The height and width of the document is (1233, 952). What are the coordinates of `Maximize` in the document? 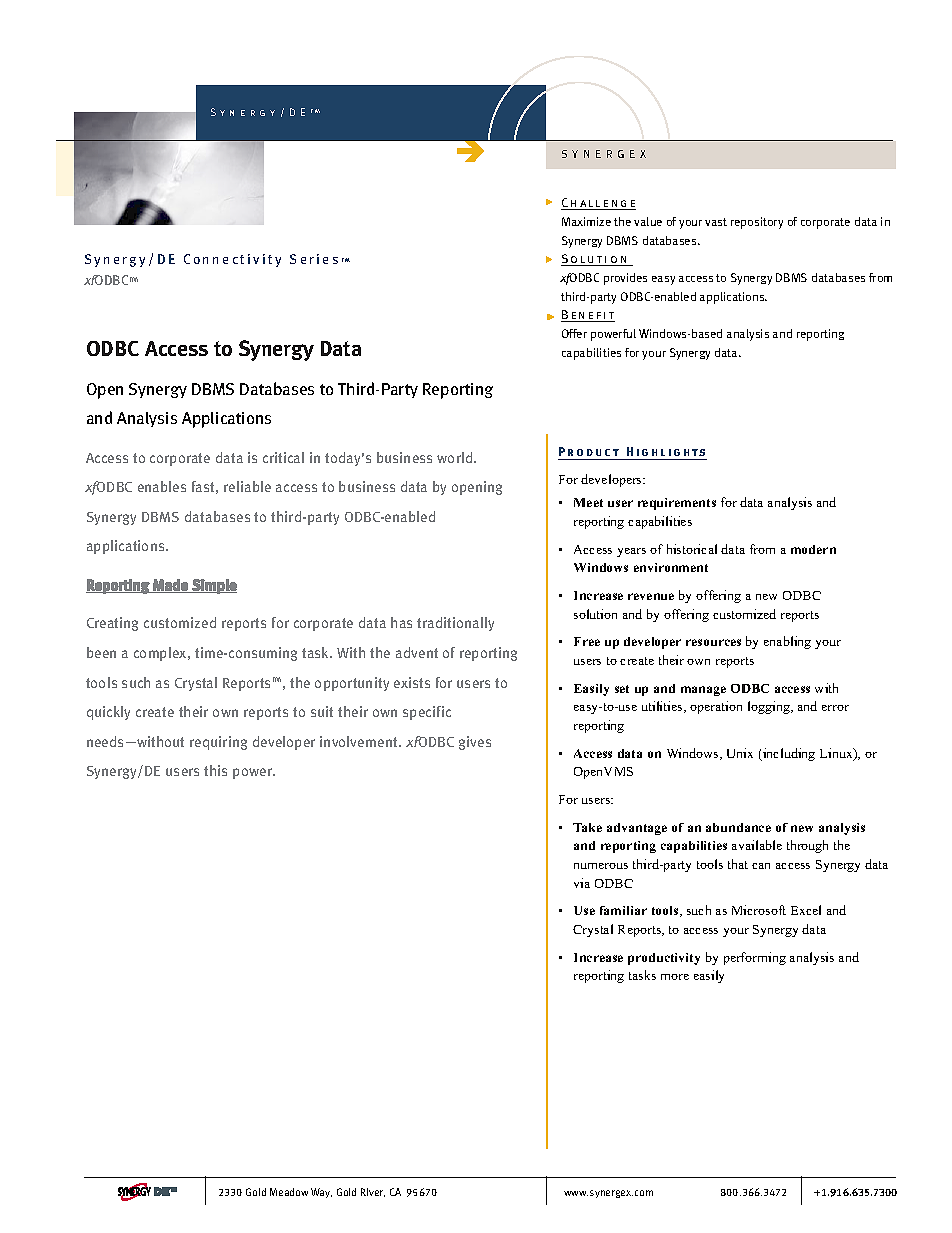 It's located at (586, 221).
